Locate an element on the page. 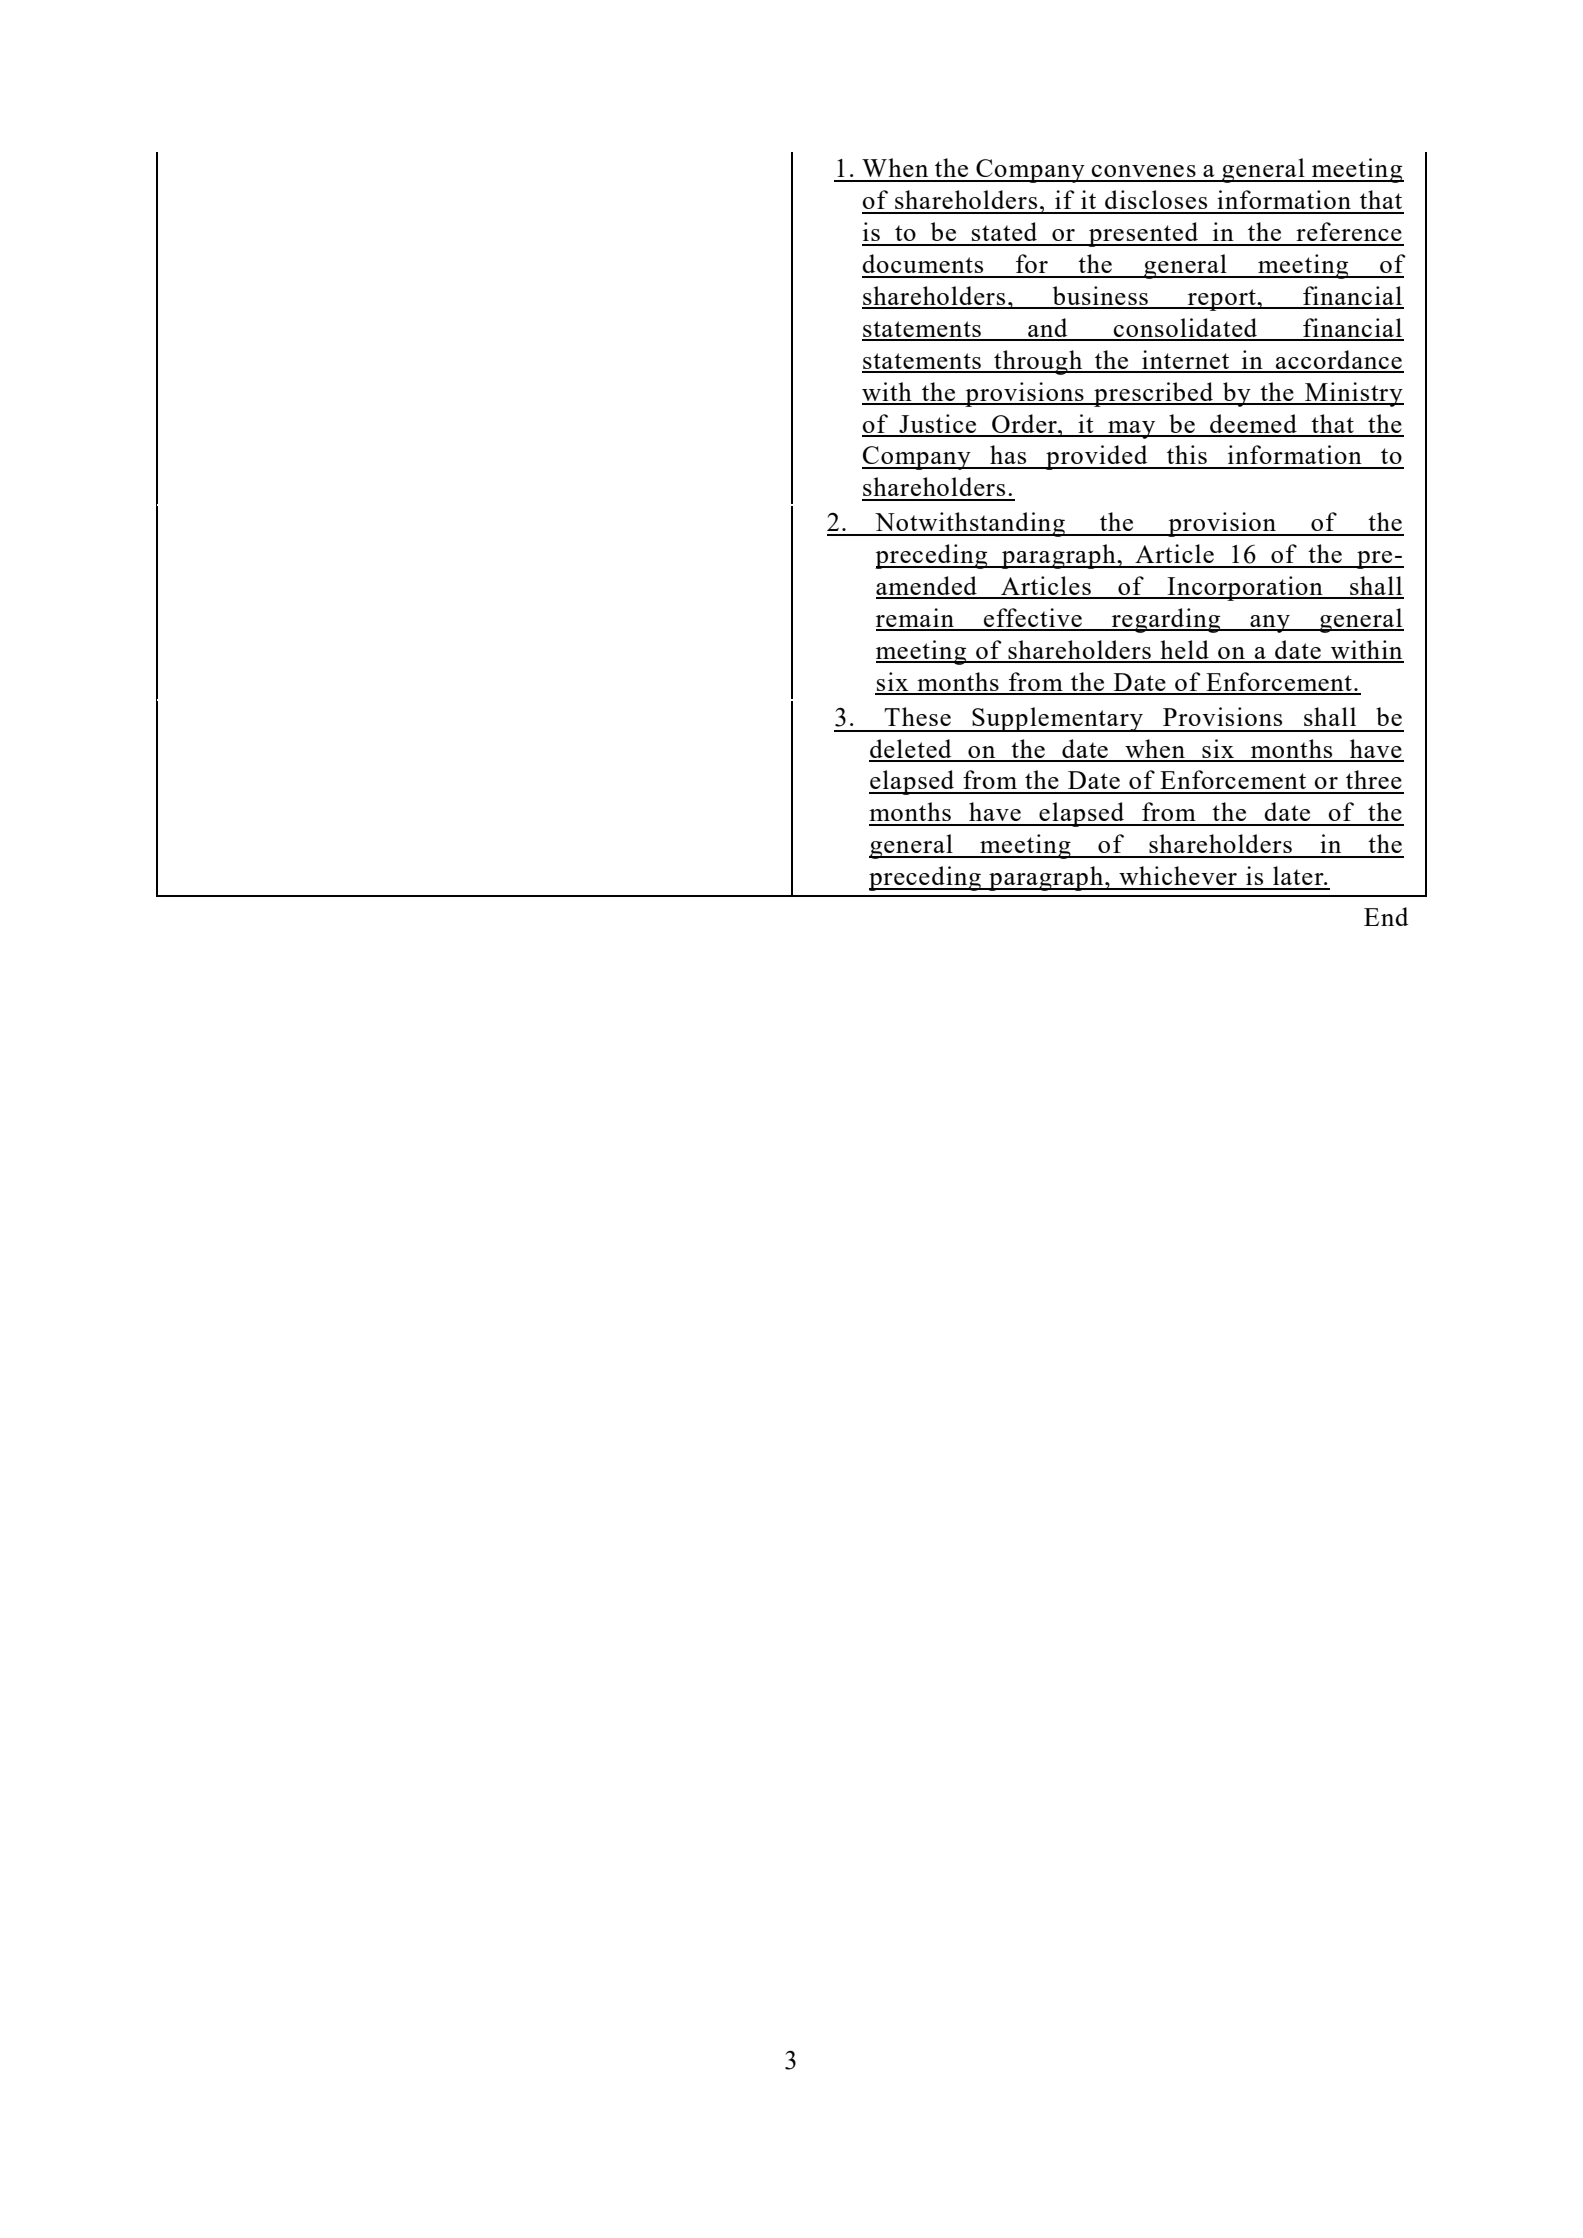 This page has width=1583, height=2238. Ministry is located at coordinates (1353, 394).
